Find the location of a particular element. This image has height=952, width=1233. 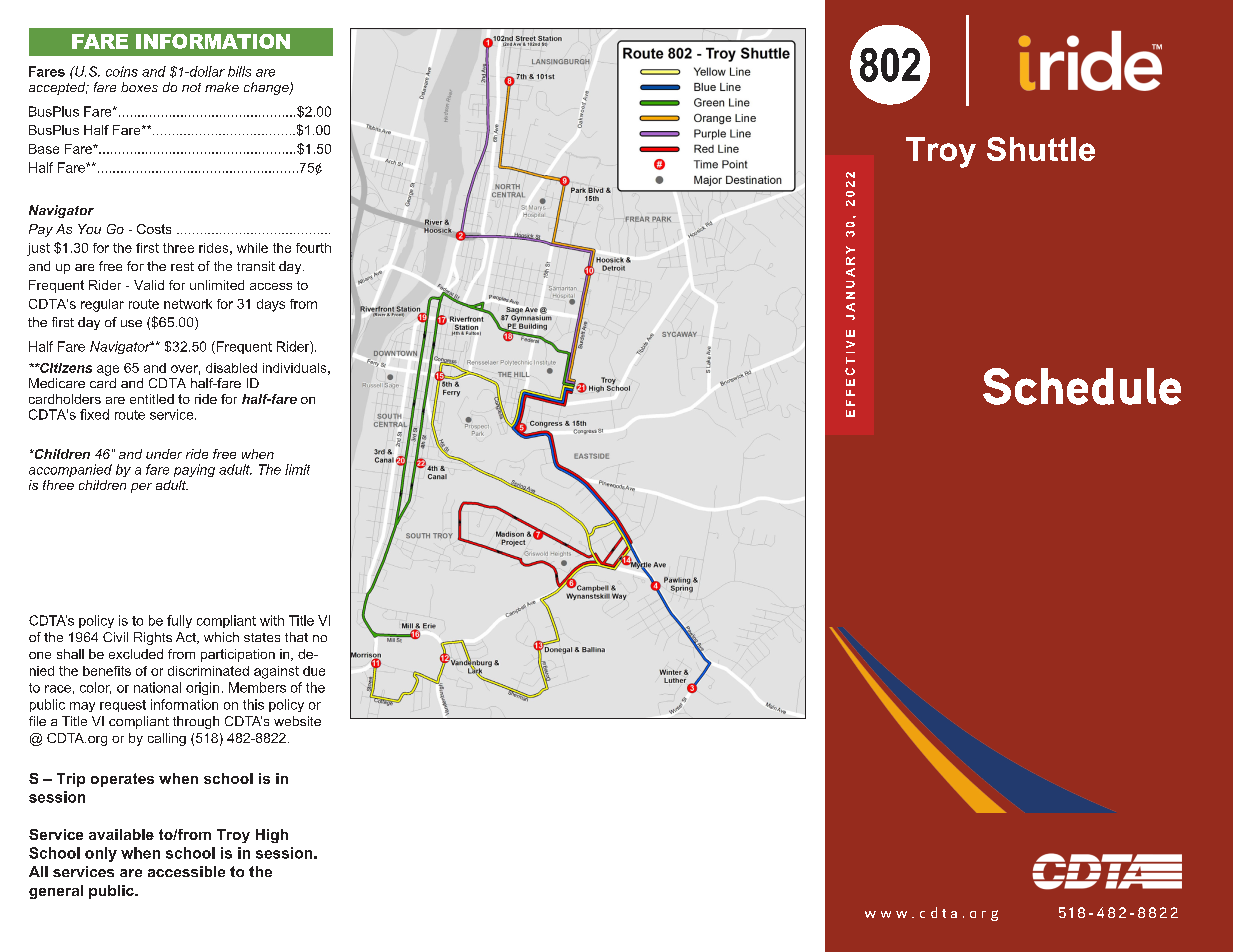

change is located at coordinates (267, 88).
